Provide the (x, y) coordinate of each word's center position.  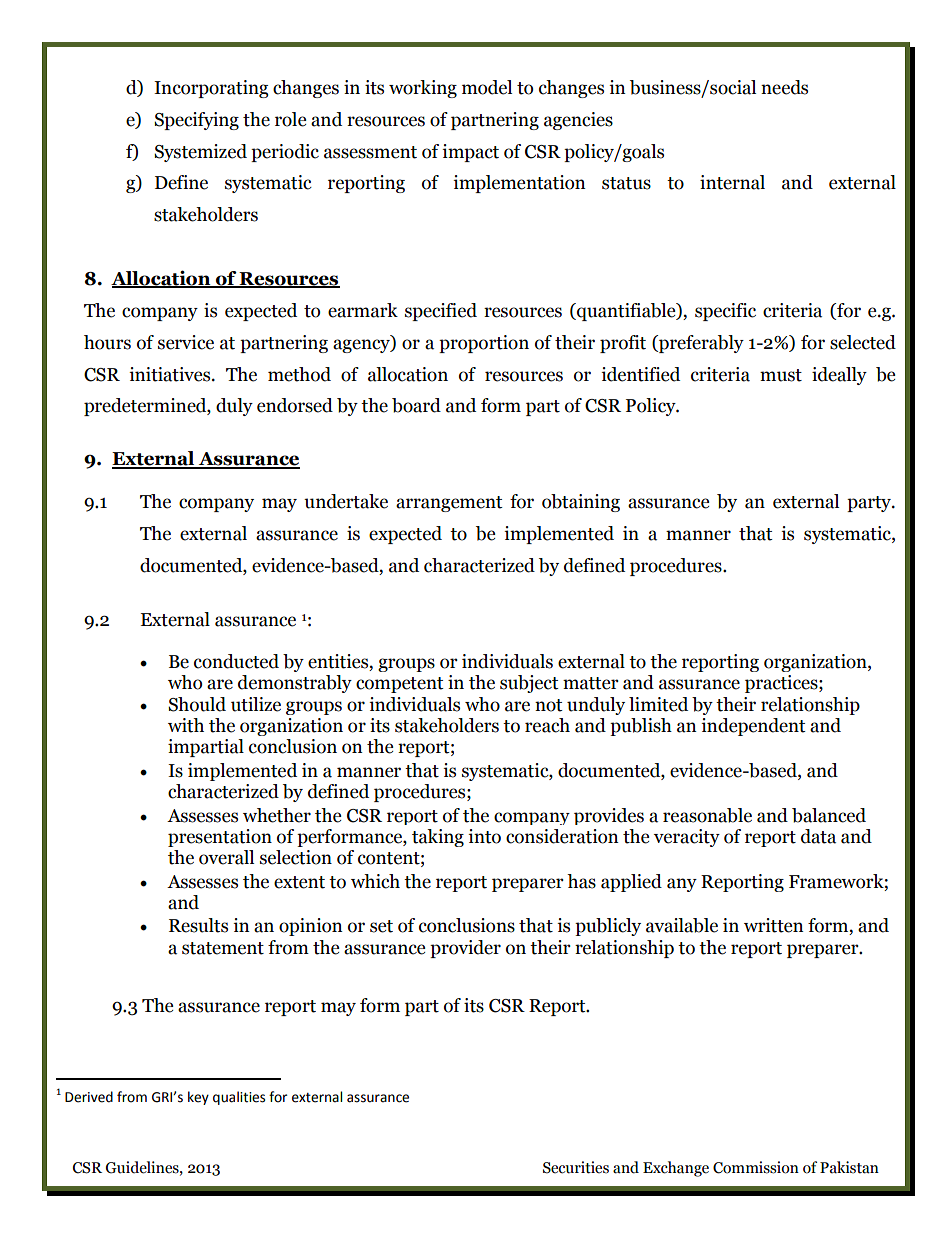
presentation (220, 838)
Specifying (196, 121)
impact (470, 153)
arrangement (449, 504)
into (484, 836)
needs (784, 87)
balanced (829, 815)
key (198, 1098)
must (781, 375)
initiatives (171, 374)
